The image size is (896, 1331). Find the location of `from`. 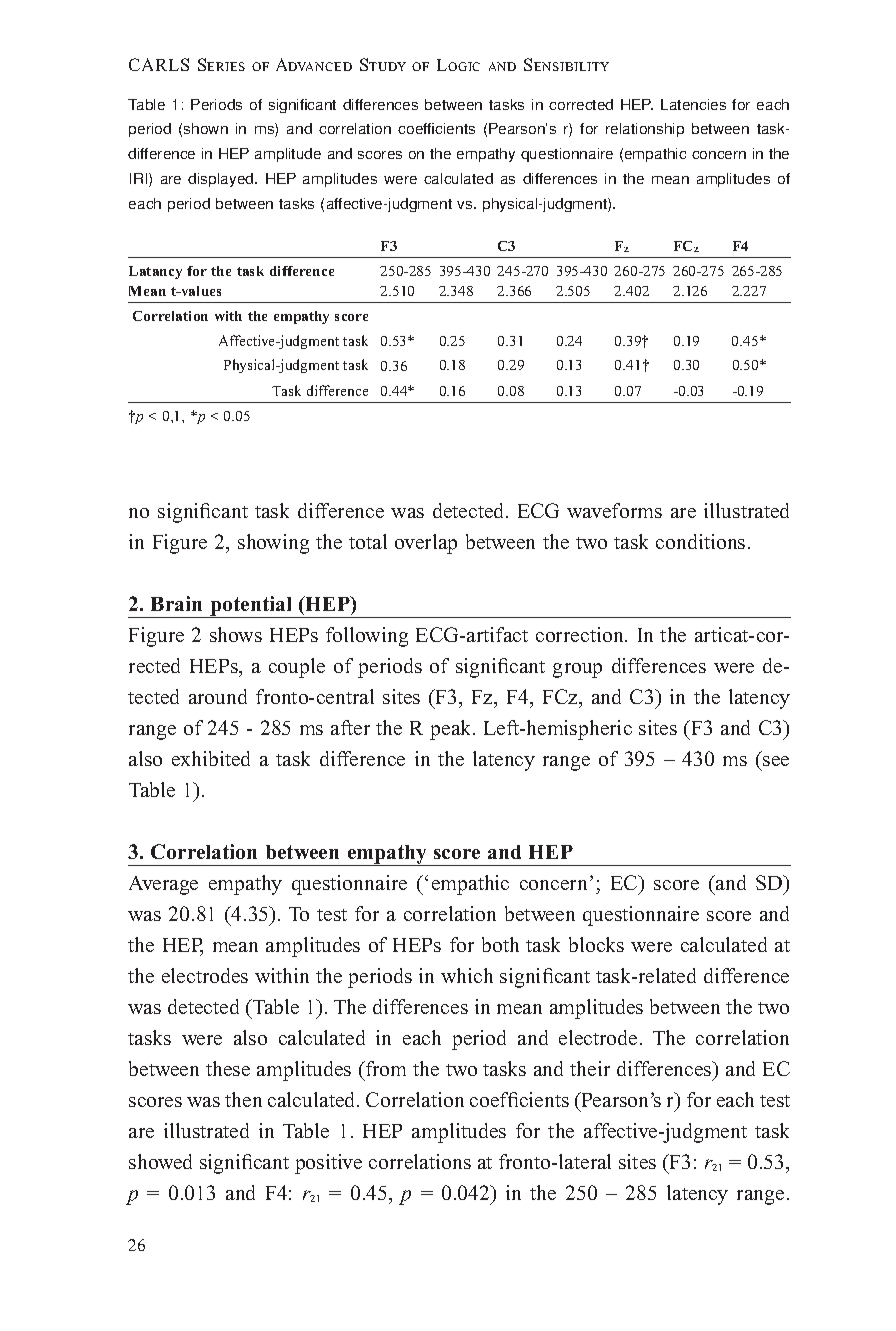

from is located at coordinates (385, 1068).
